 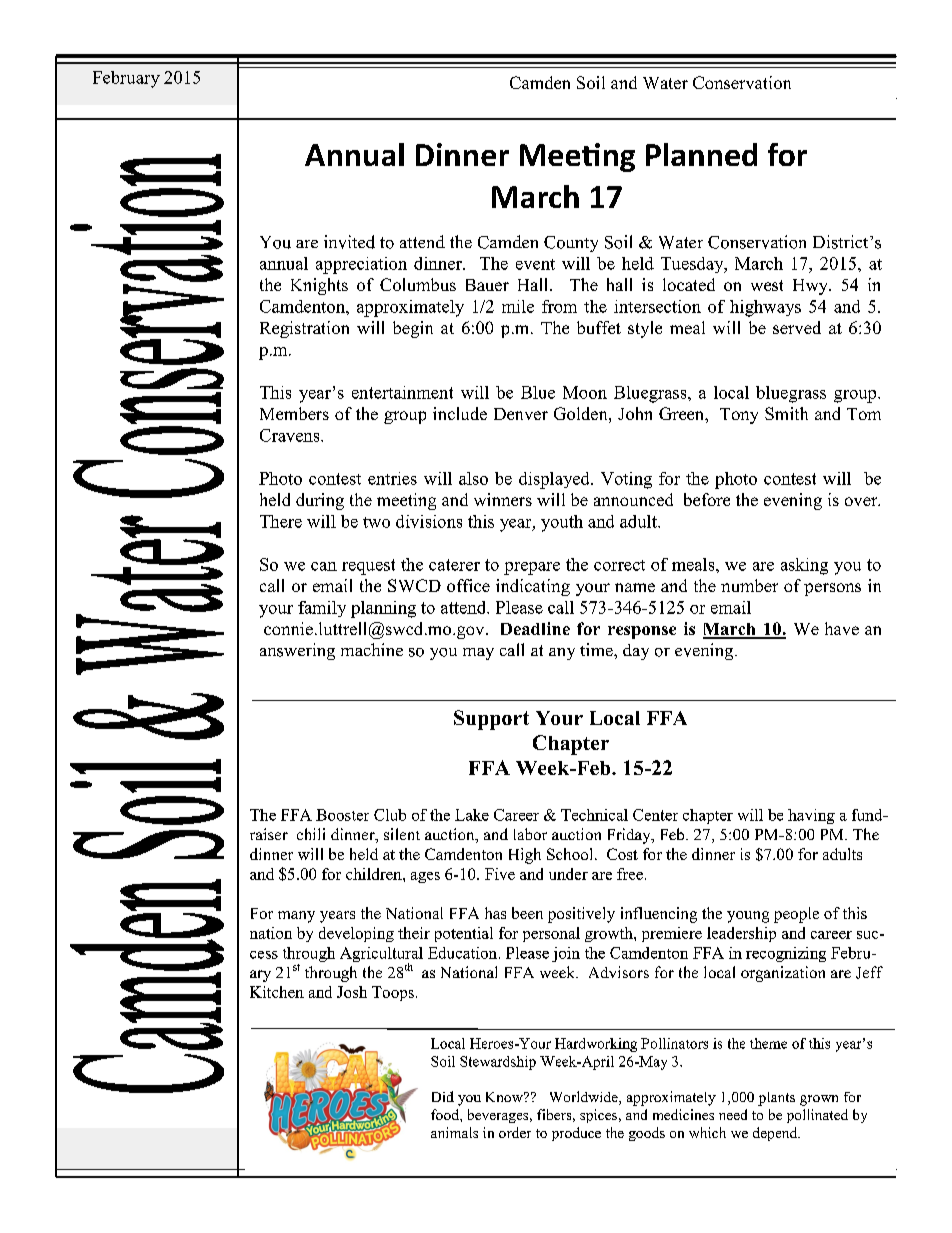 I want to click on grown, so click(x=819, y=1100).
